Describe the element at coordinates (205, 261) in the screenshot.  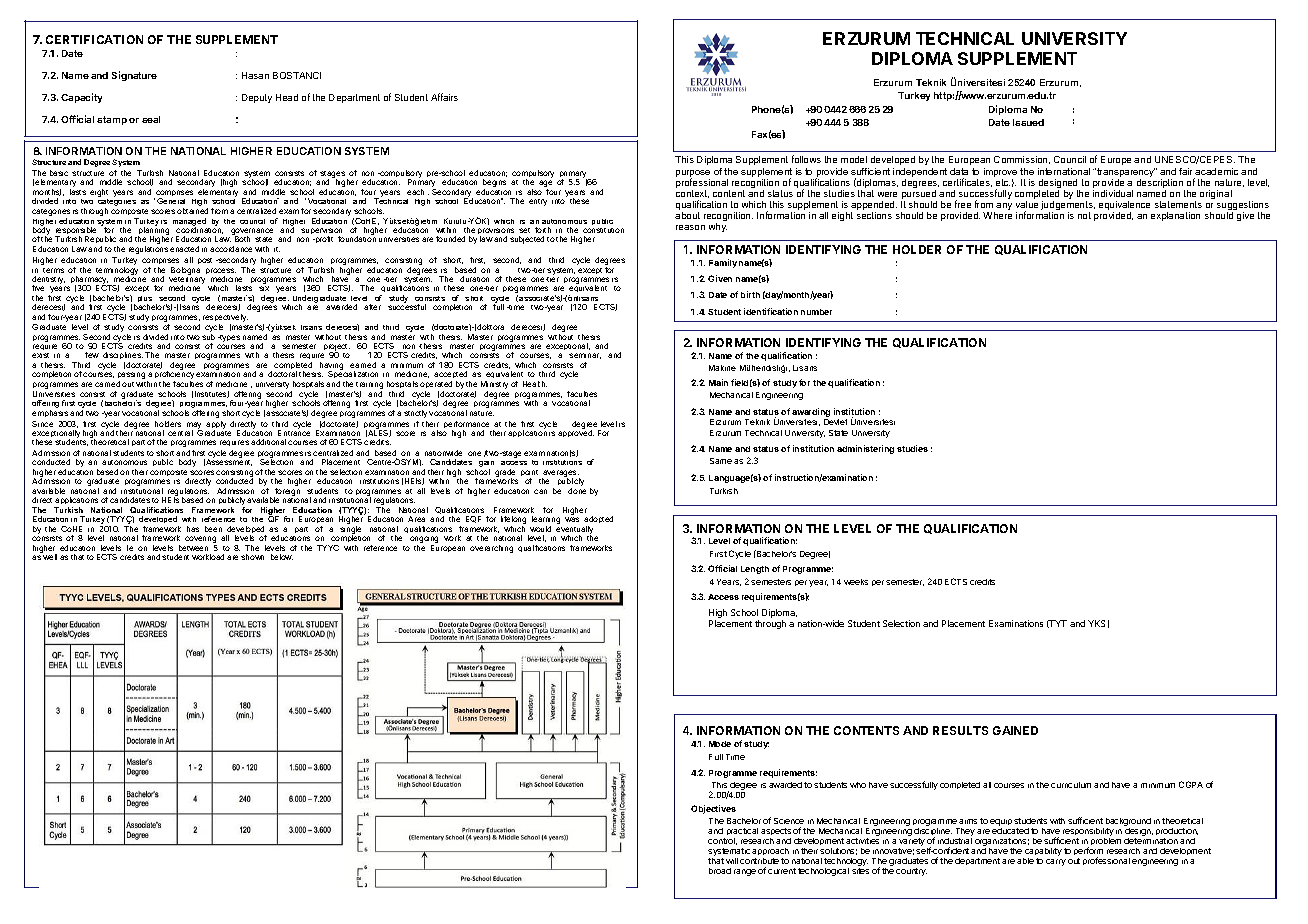
I see `post` at that location.
